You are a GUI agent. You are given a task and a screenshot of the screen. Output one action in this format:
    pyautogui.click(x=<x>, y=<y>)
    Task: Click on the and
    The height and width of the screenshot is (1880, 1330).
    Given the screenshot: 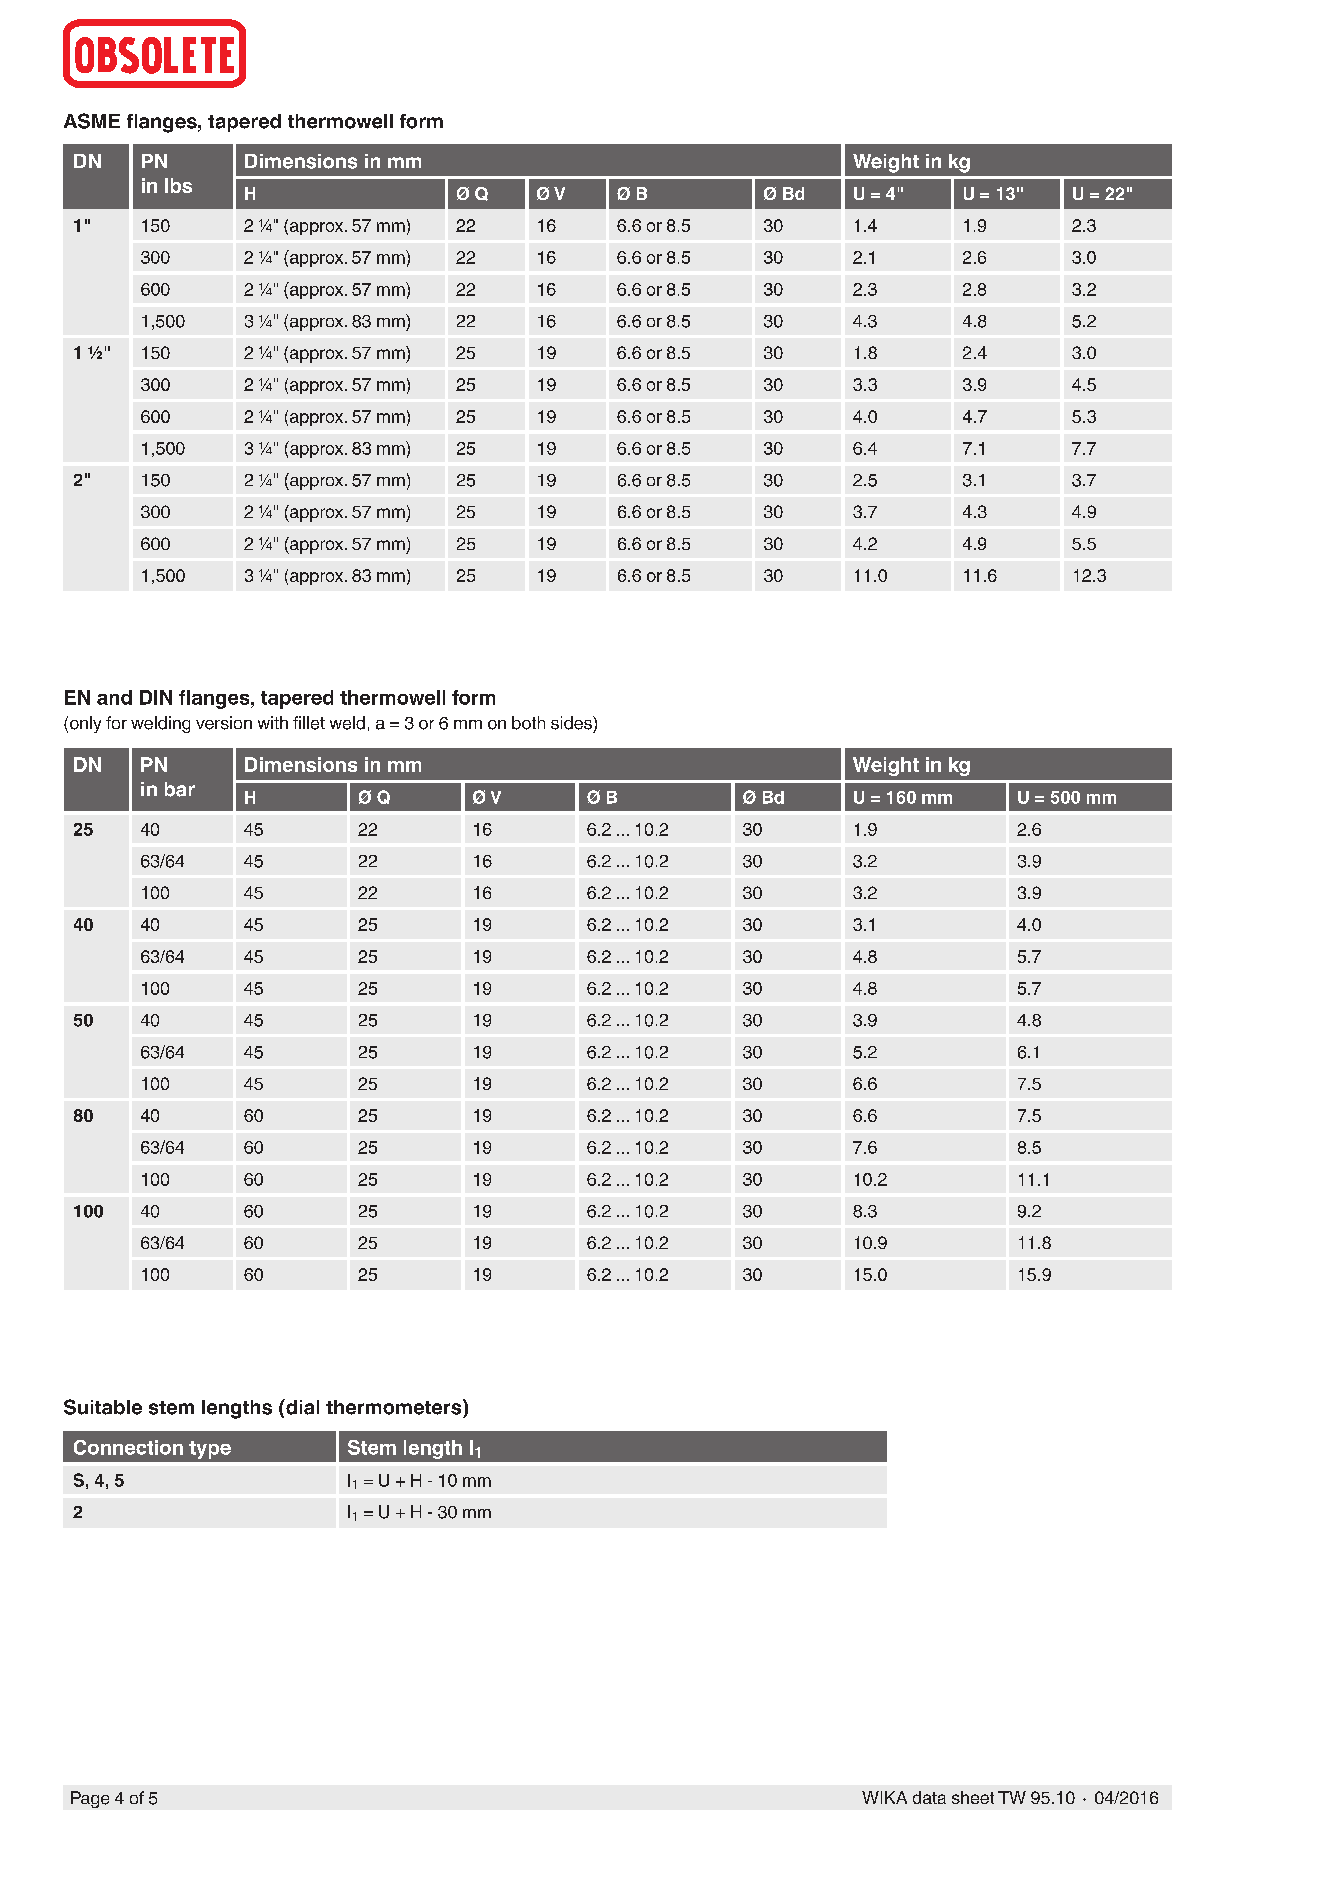 What is the action you would take?
    pyautogui.click(x=114, y=697)
